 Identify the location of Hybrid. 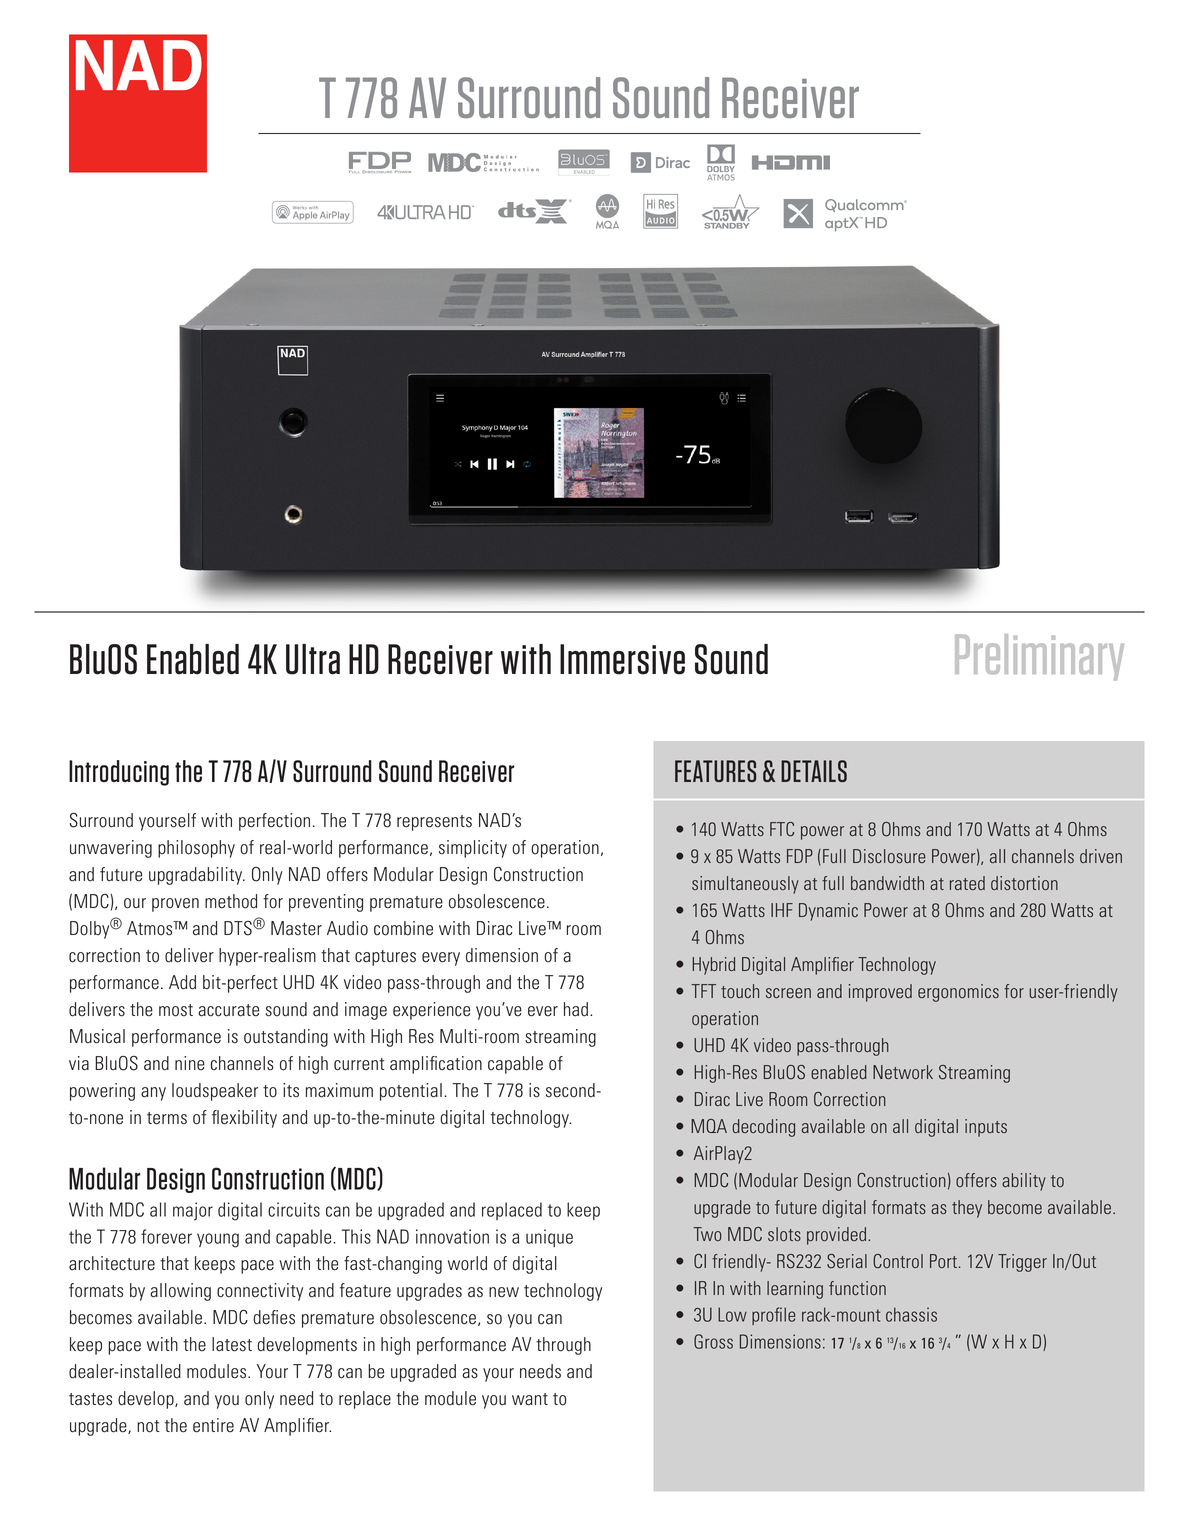
(713, 966).
